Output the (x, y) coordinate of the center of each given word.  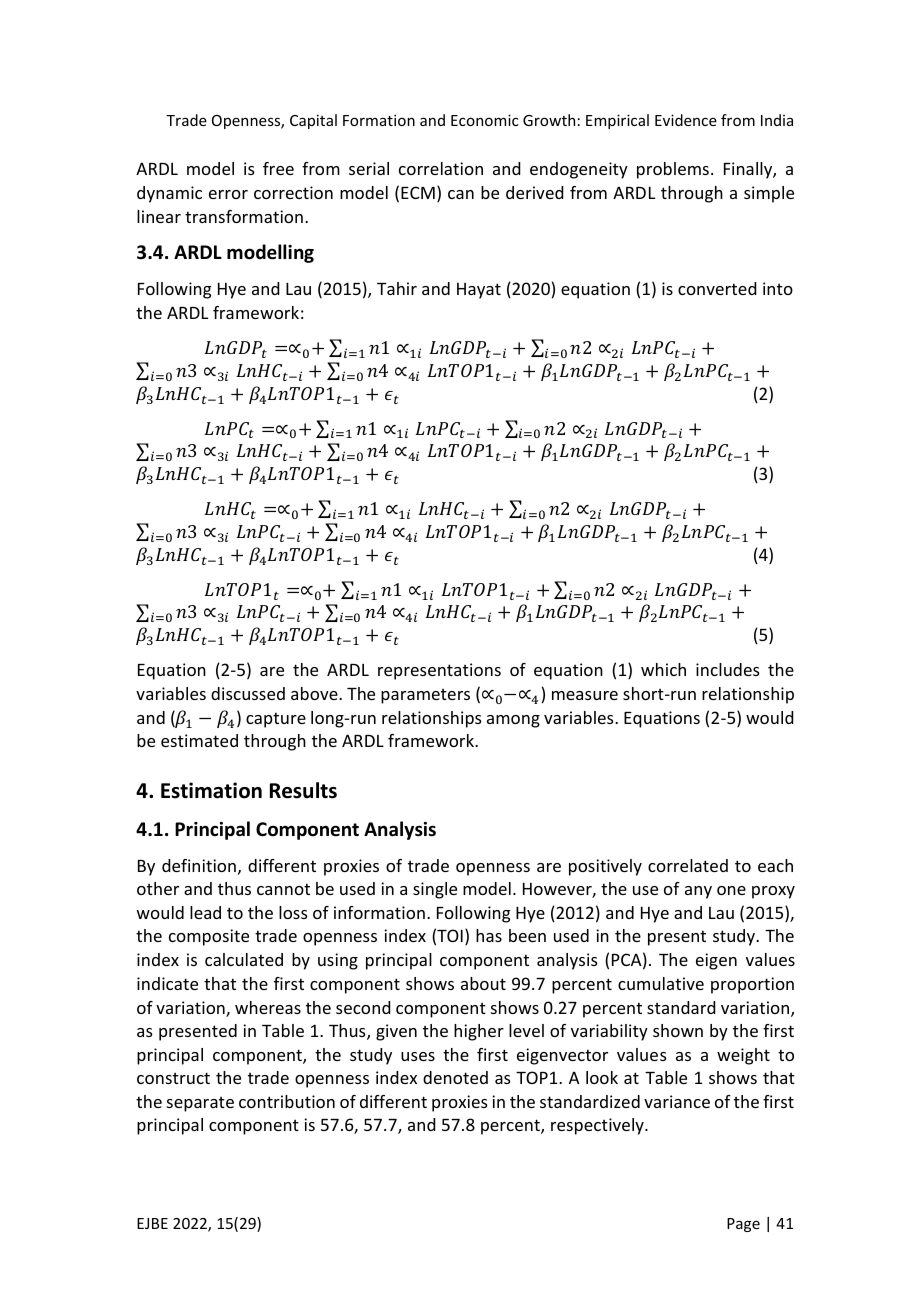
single (435, 890)
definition (199, 865)
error (228, 194)
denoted (455, 1077)
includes (728, 669)
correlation (441, 168)
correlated (688, 865)
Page (743, 1225)
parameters (425, 696)
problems (673, 170)
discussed (248, 693)
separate (200, 1104)
